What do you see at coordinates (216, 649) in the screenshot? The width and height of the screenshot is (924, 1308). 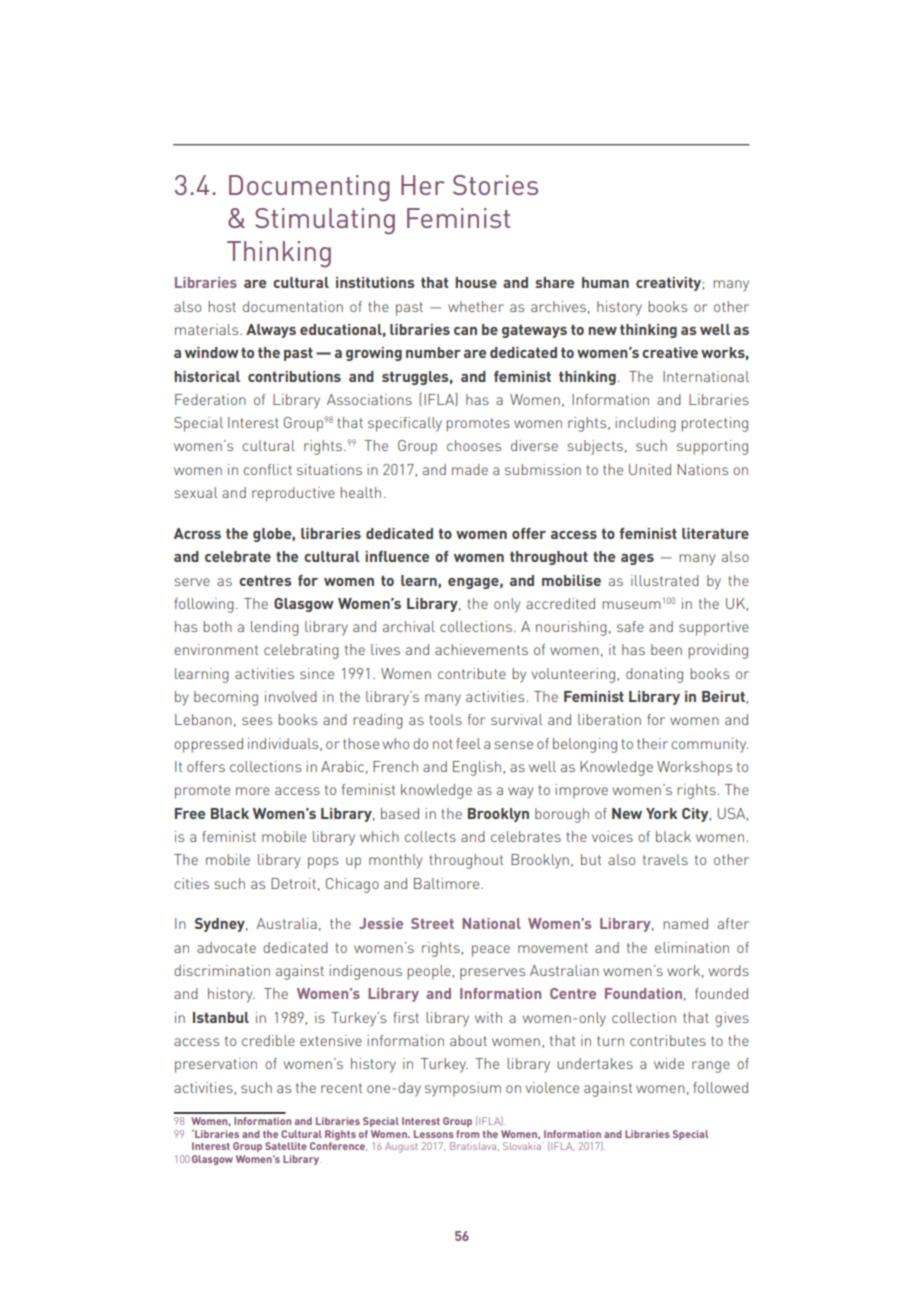 I see `environment` at bounding box center [216, 649].
